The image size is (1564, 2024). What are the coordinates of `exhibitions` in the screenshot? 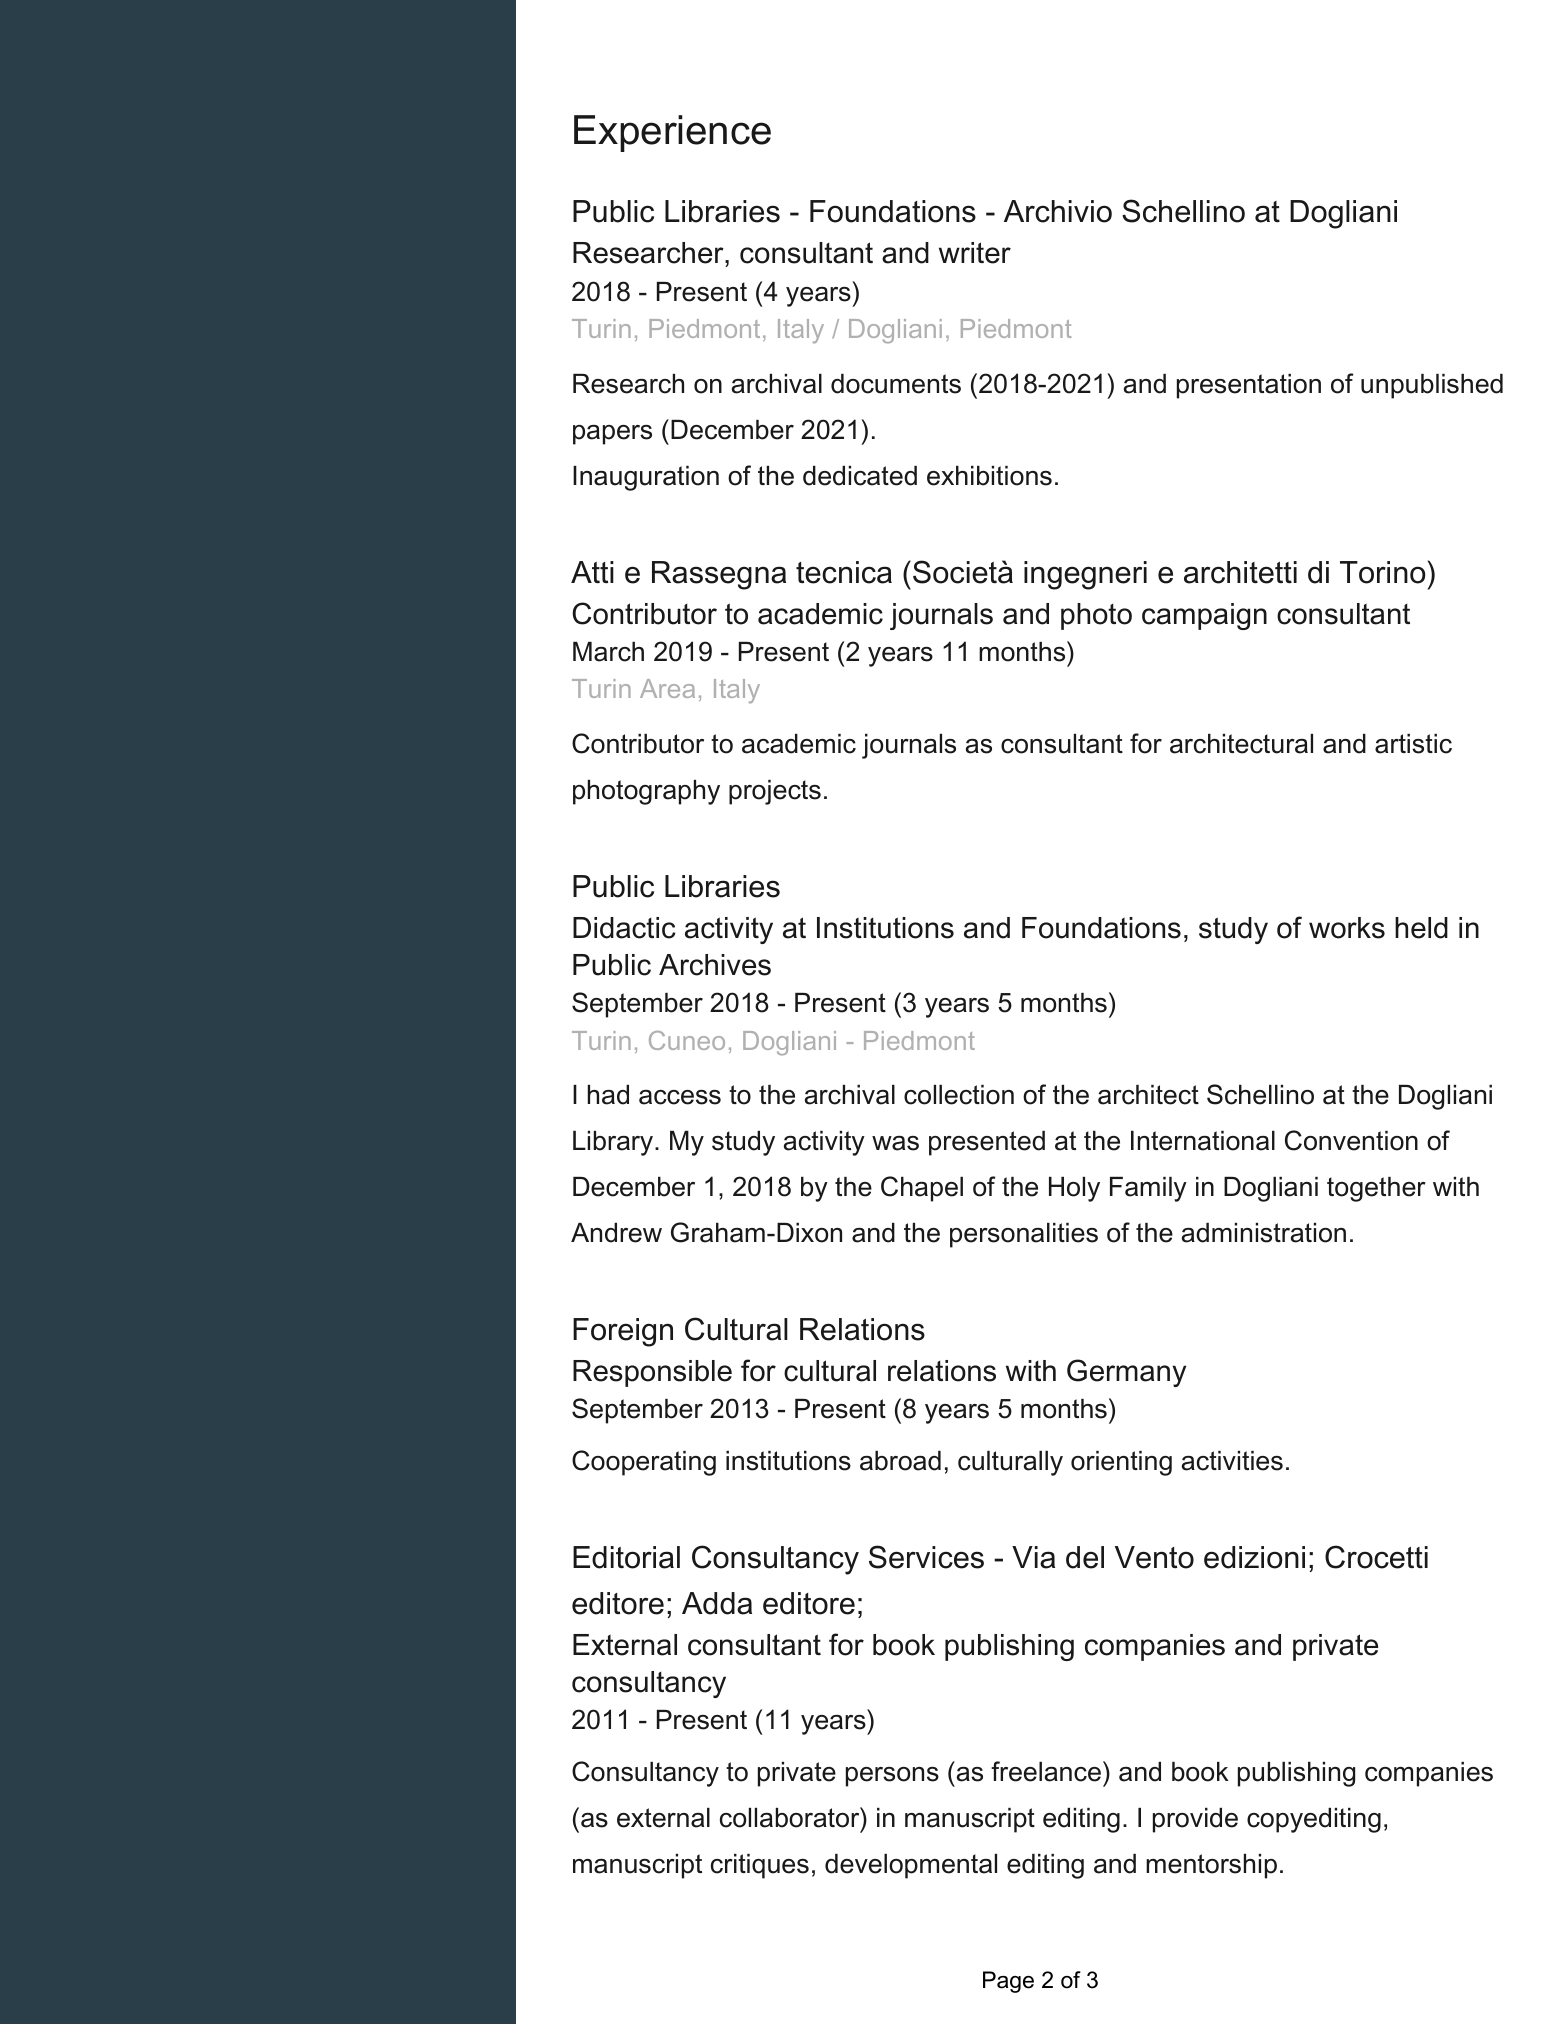 It's located at (989, 476).
